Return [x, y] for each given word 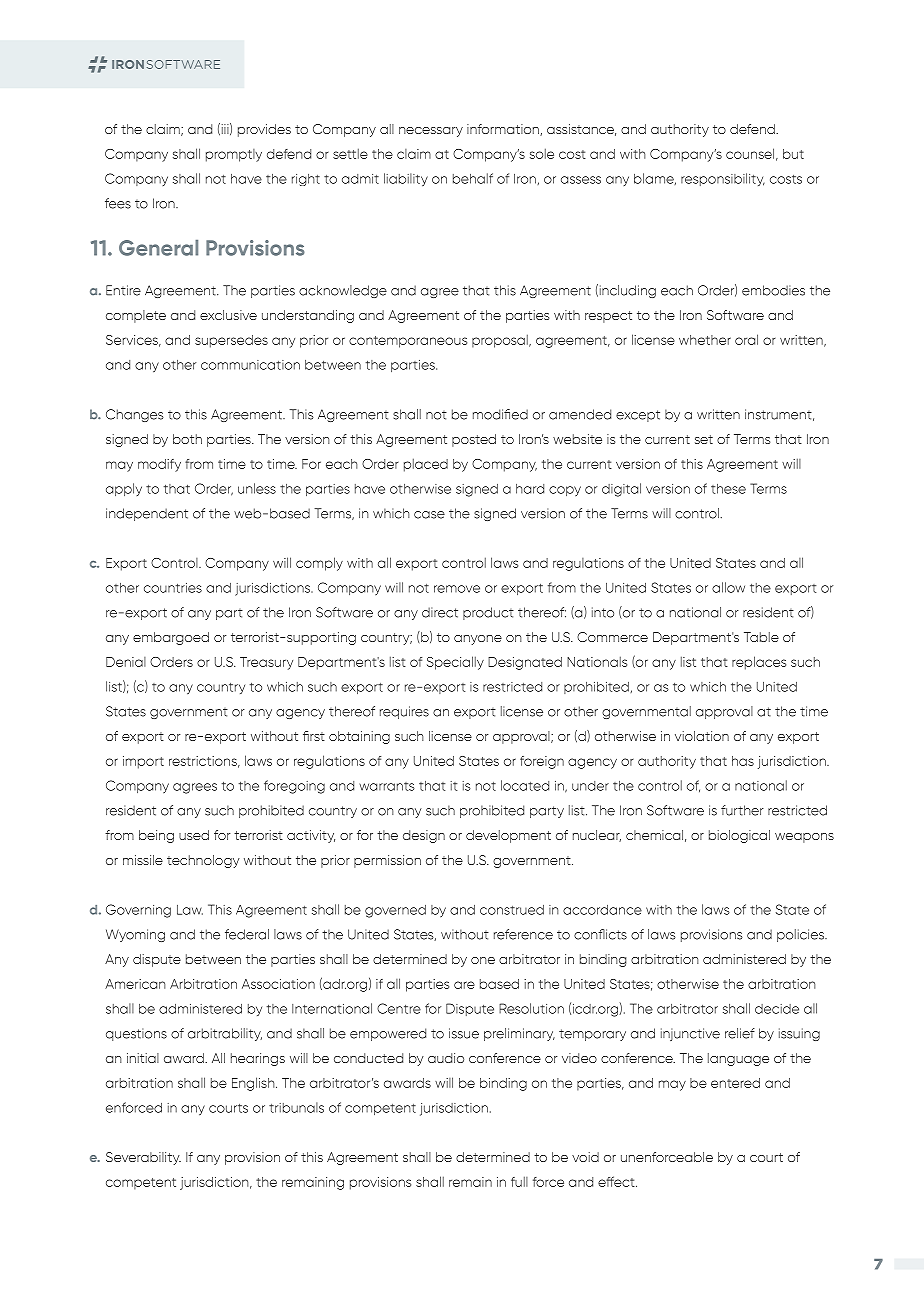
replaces [759, 663]
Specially [455, 663]
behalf [473, 178]
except [638, 416]
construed [512, 910]
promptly [234, 155]
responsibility [723, 179]
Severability [143, 1158]
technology [203, 861]
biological [739, 836]
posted [474, 440]
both [187, 439]
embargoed [171, 638]
